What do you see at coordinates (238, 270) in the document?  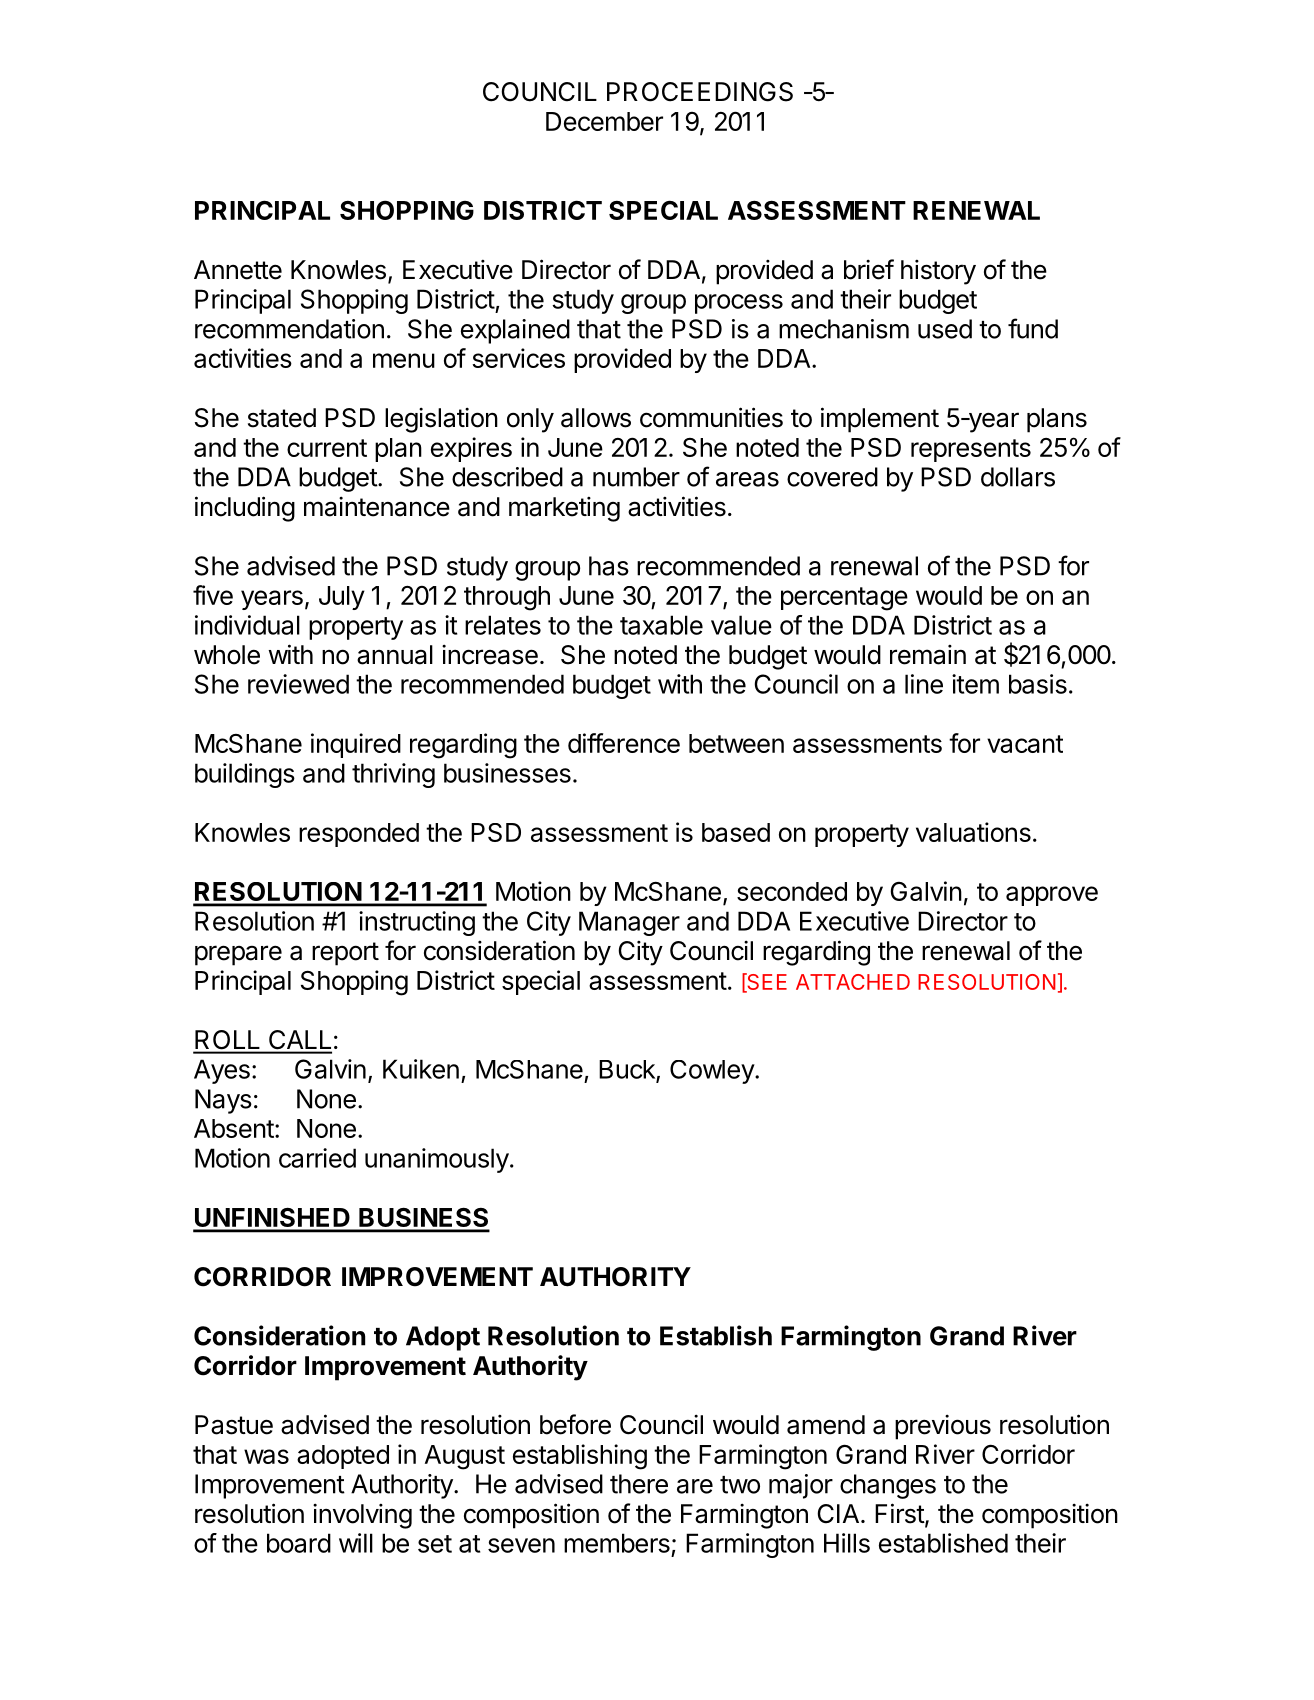 I see `Annette` at bounding box center [238, 270].
